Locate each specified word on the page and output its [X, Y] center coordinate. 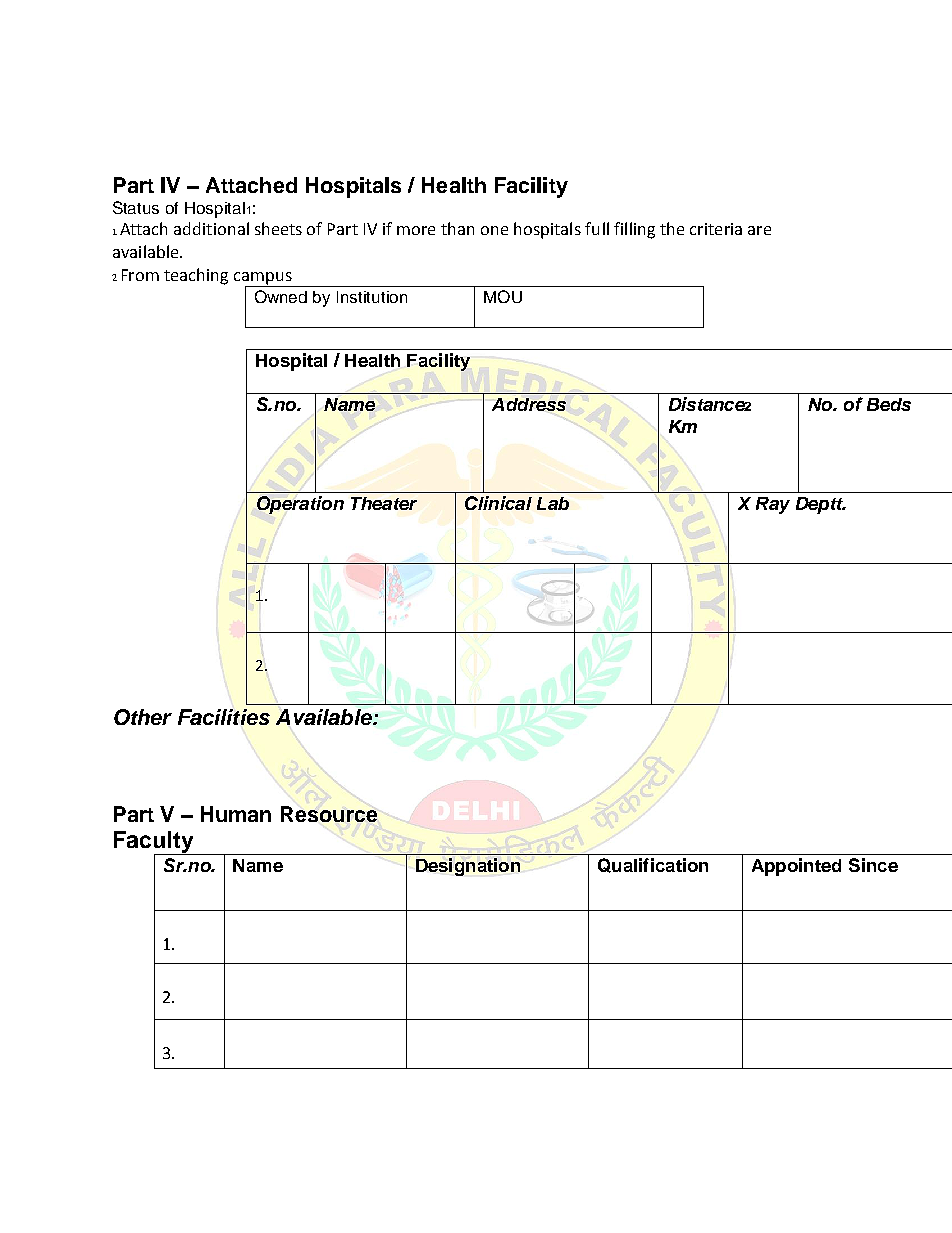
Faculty [155, 843]
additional [211, 228]
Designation [468, 867]
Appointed [796, 867]
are [759, 230]
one [494, 230]
